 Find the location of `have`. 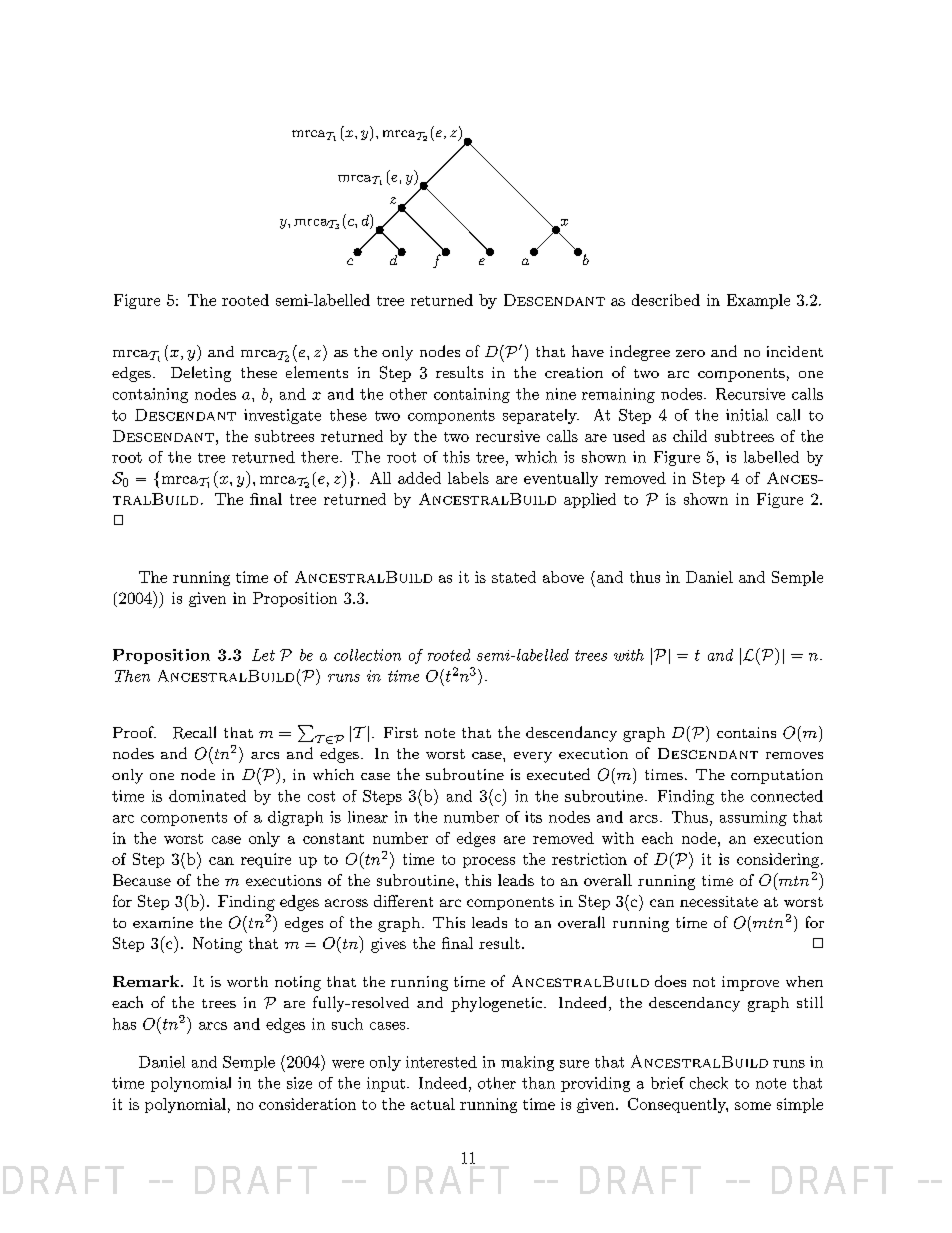

have is located at coordinates (588, 351).
